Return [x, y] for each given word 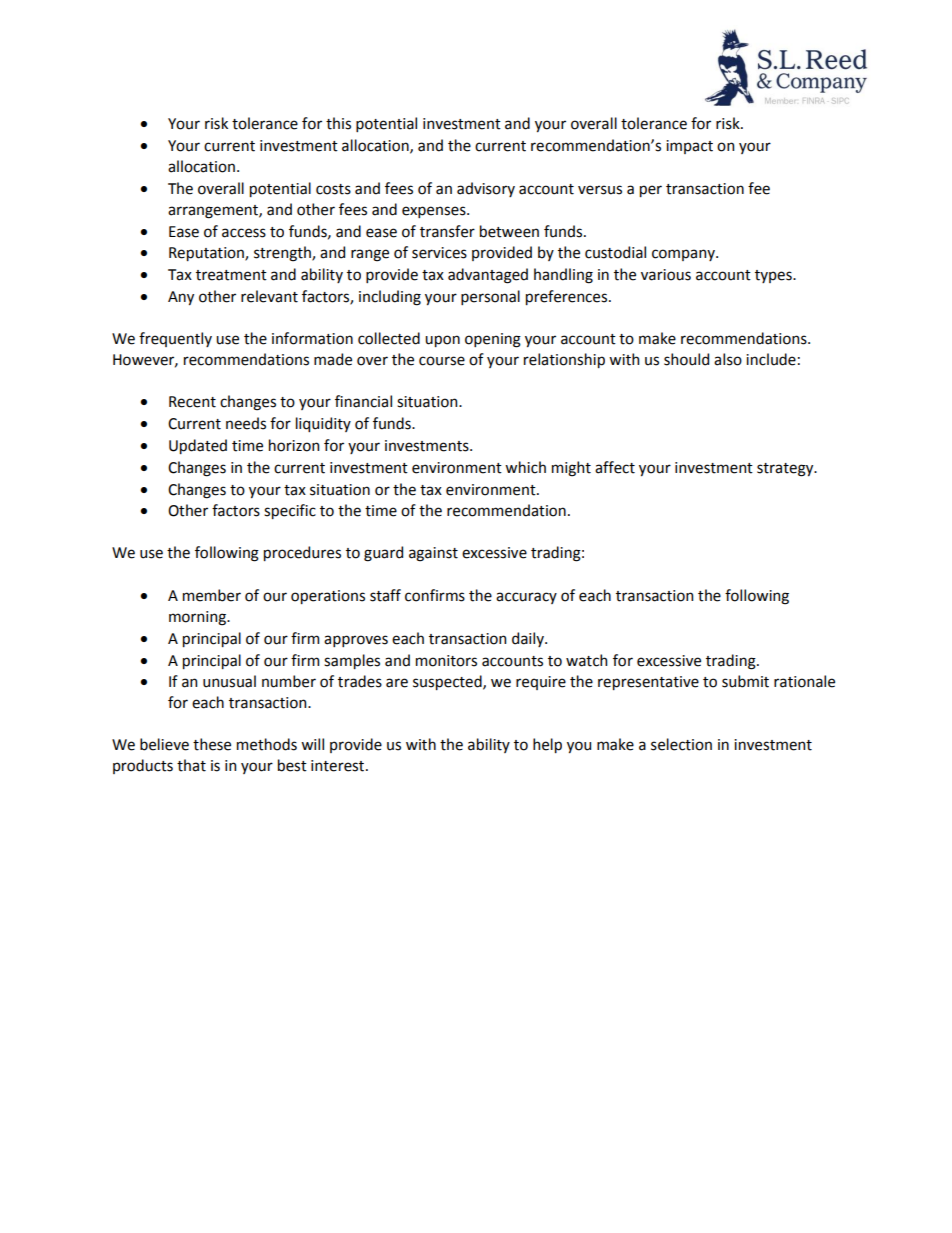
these [212, 744]
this [338, 123]
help [547, 745]
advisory [486, 189]
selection [681, 744]
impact [689, 147]
